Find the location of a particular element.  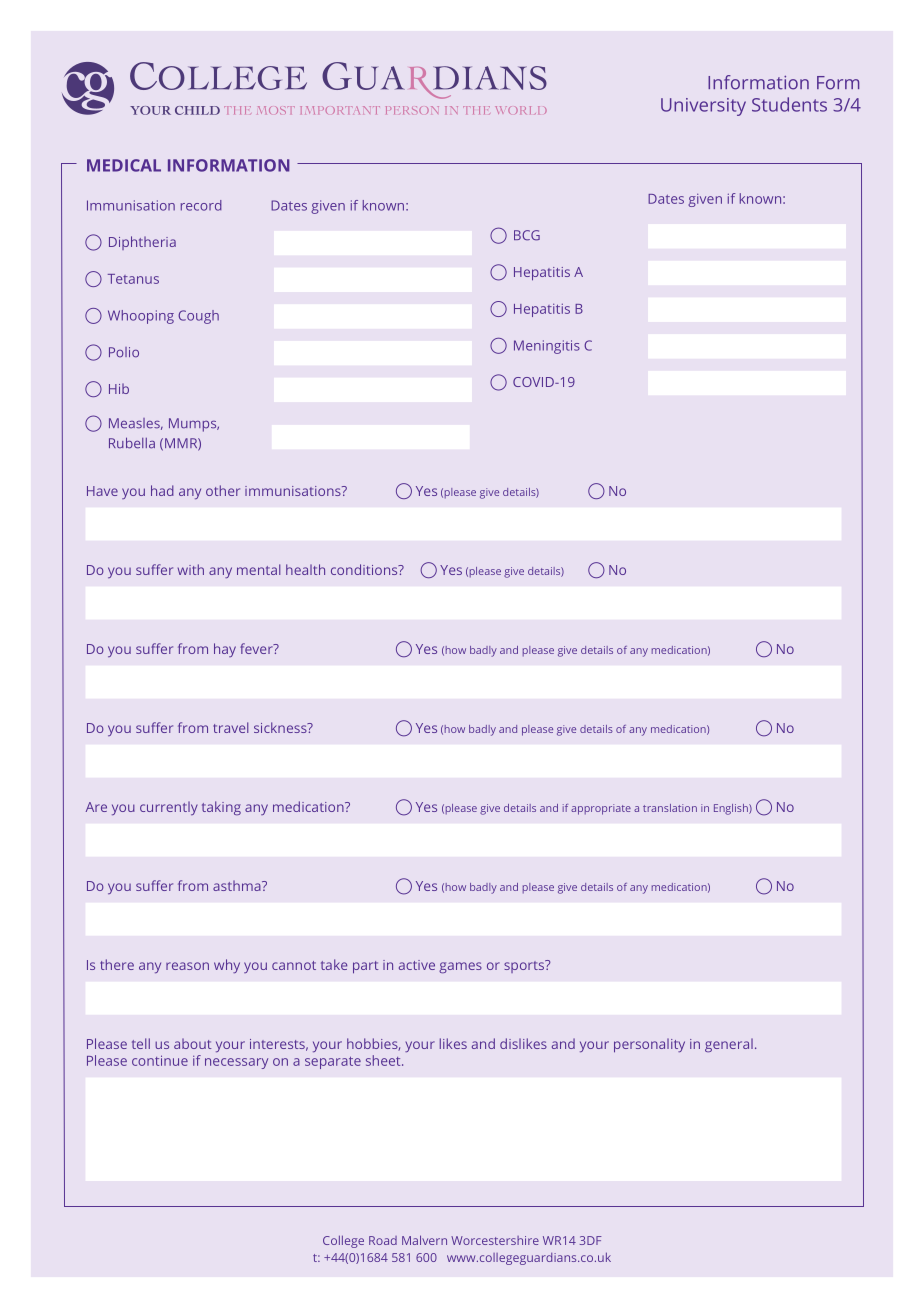

MEDICAL is located at coordinates (124, 165).
